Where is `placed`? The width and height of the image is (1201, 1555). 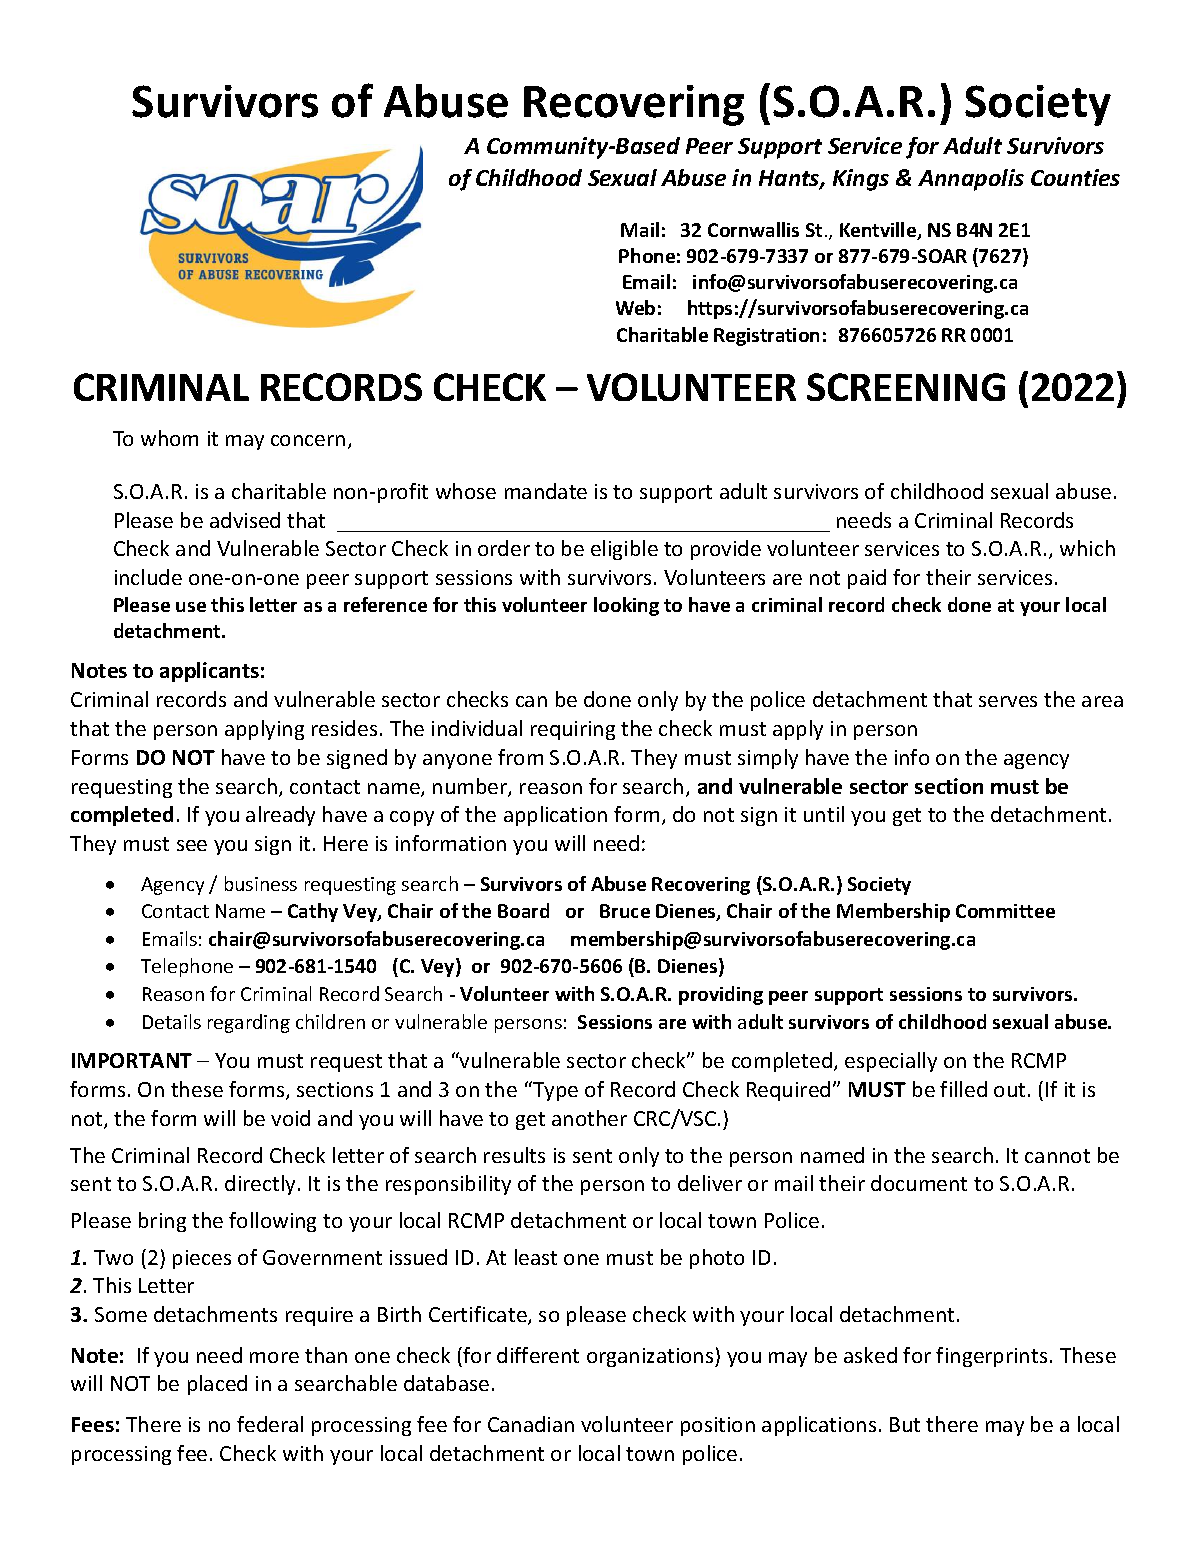 placed is located at coordinates (217, 1385).
